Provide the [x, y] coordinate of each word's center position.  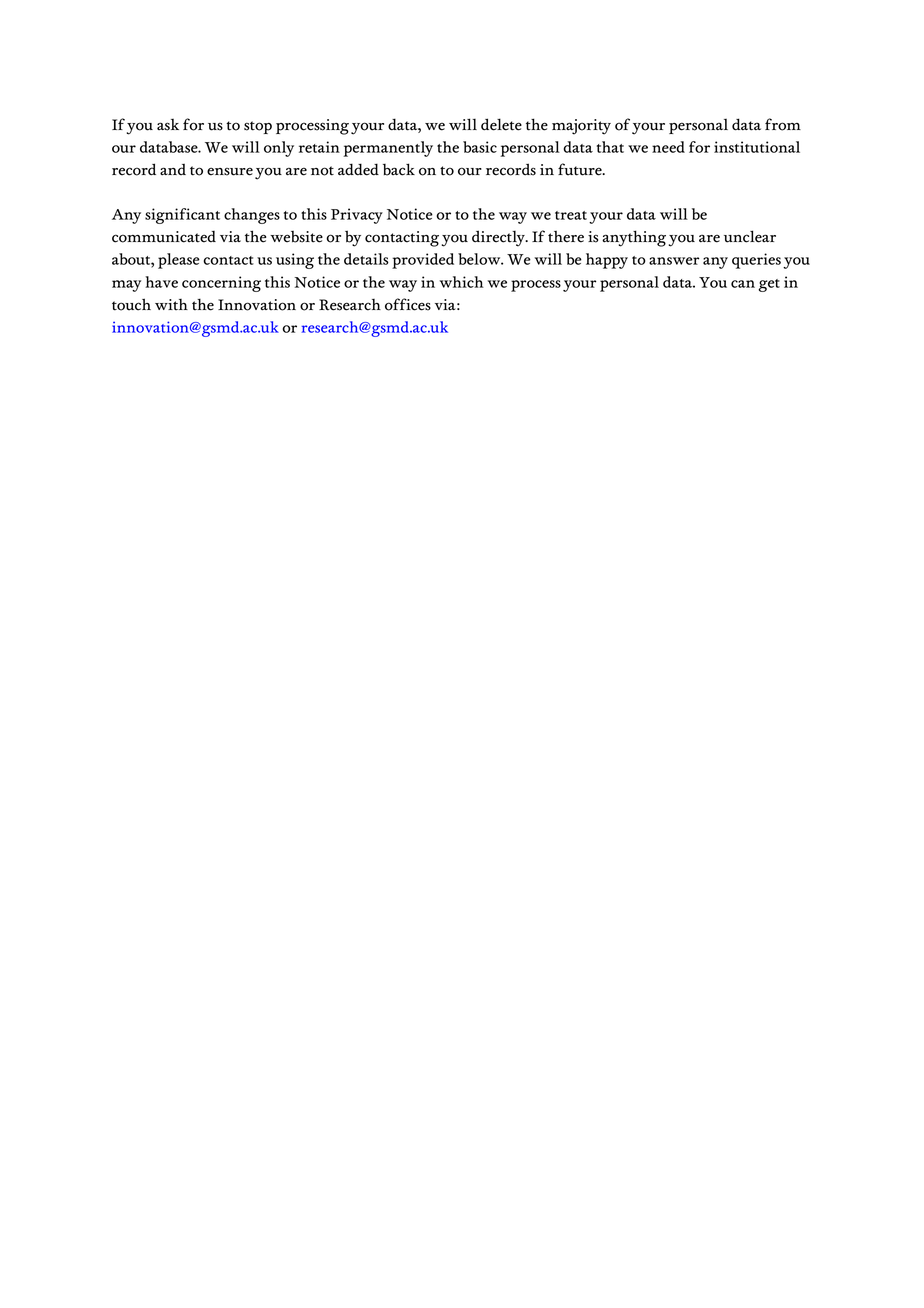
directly [499, 238]
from [783, 124]
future [581, 169]
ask [168, 125]
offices [408, 304]
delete [501, 124]
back [399, 169]
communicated [164, 237]
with [171, 305]
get [769, 285]
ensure [230, 171]
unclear [750, 236]
